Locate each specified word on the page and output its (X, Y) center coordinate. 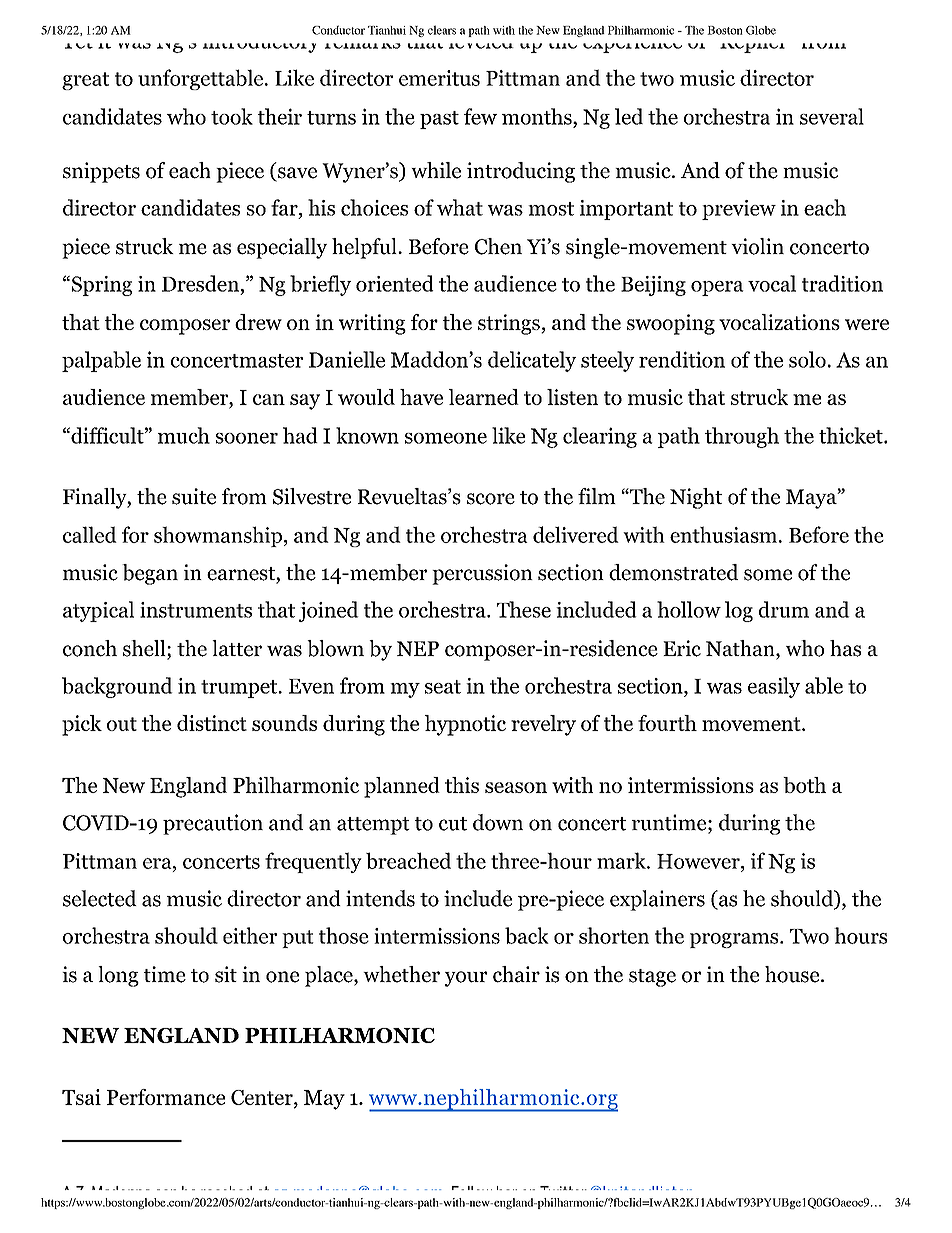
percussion (482, 574)
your (466, 979)
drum (784, 609)
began (150, 574)
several (832, 116)
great (85, 81)
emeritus (439, 78)
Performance (166, 1097)
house (792, 974)
